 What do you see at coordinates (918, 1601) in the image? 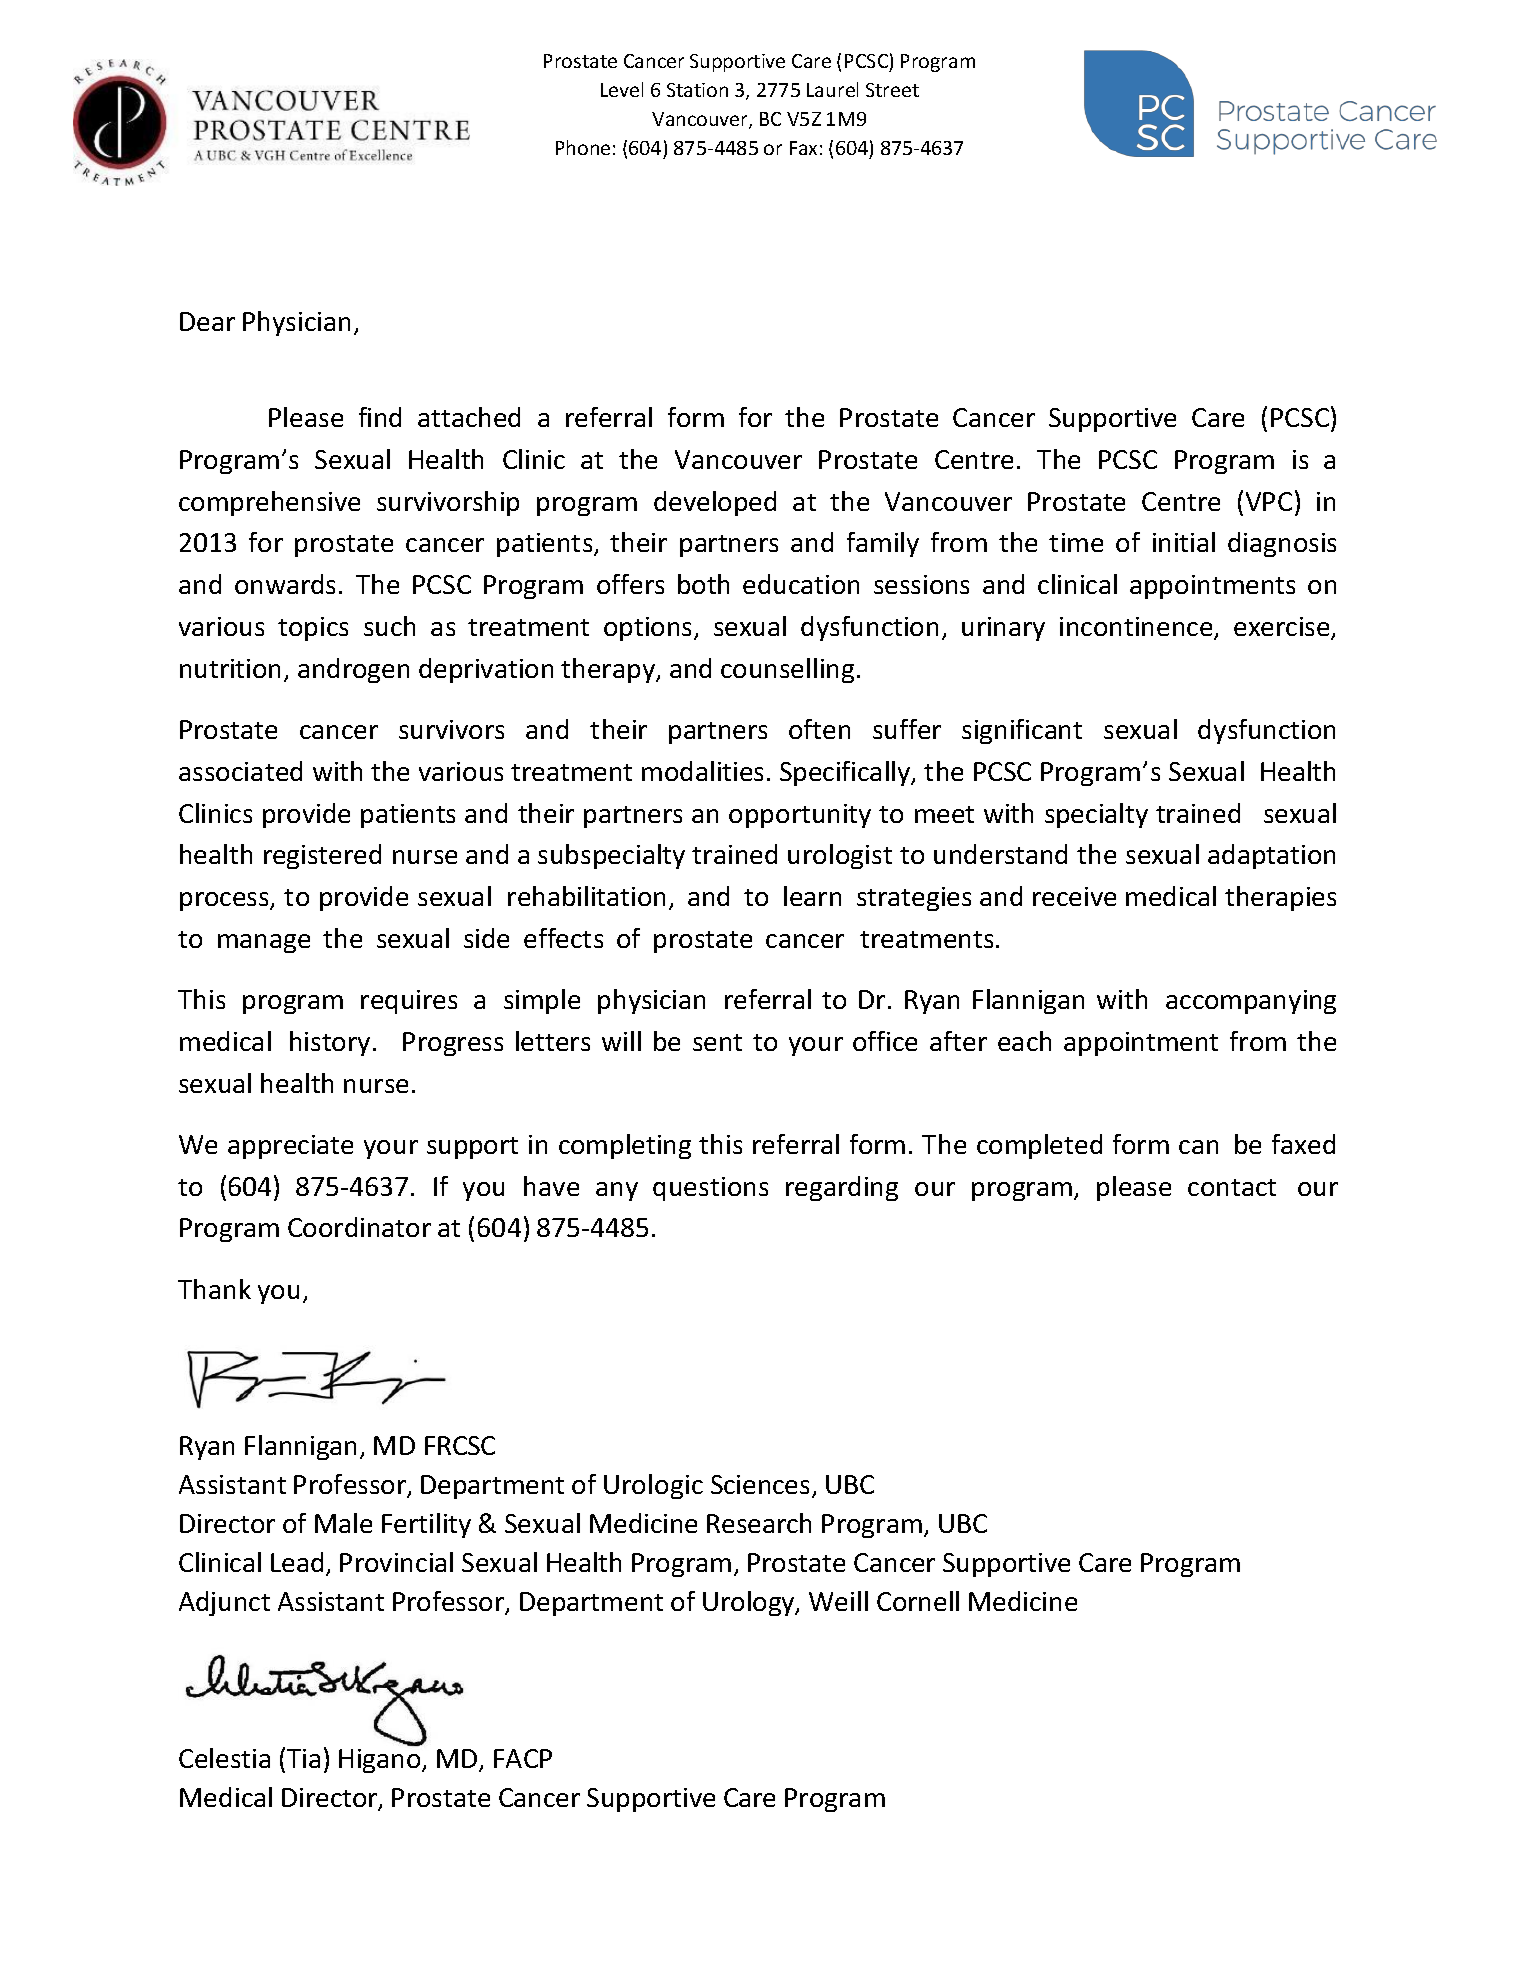
I see `Cornell` at bounding box center [918, 1601].
